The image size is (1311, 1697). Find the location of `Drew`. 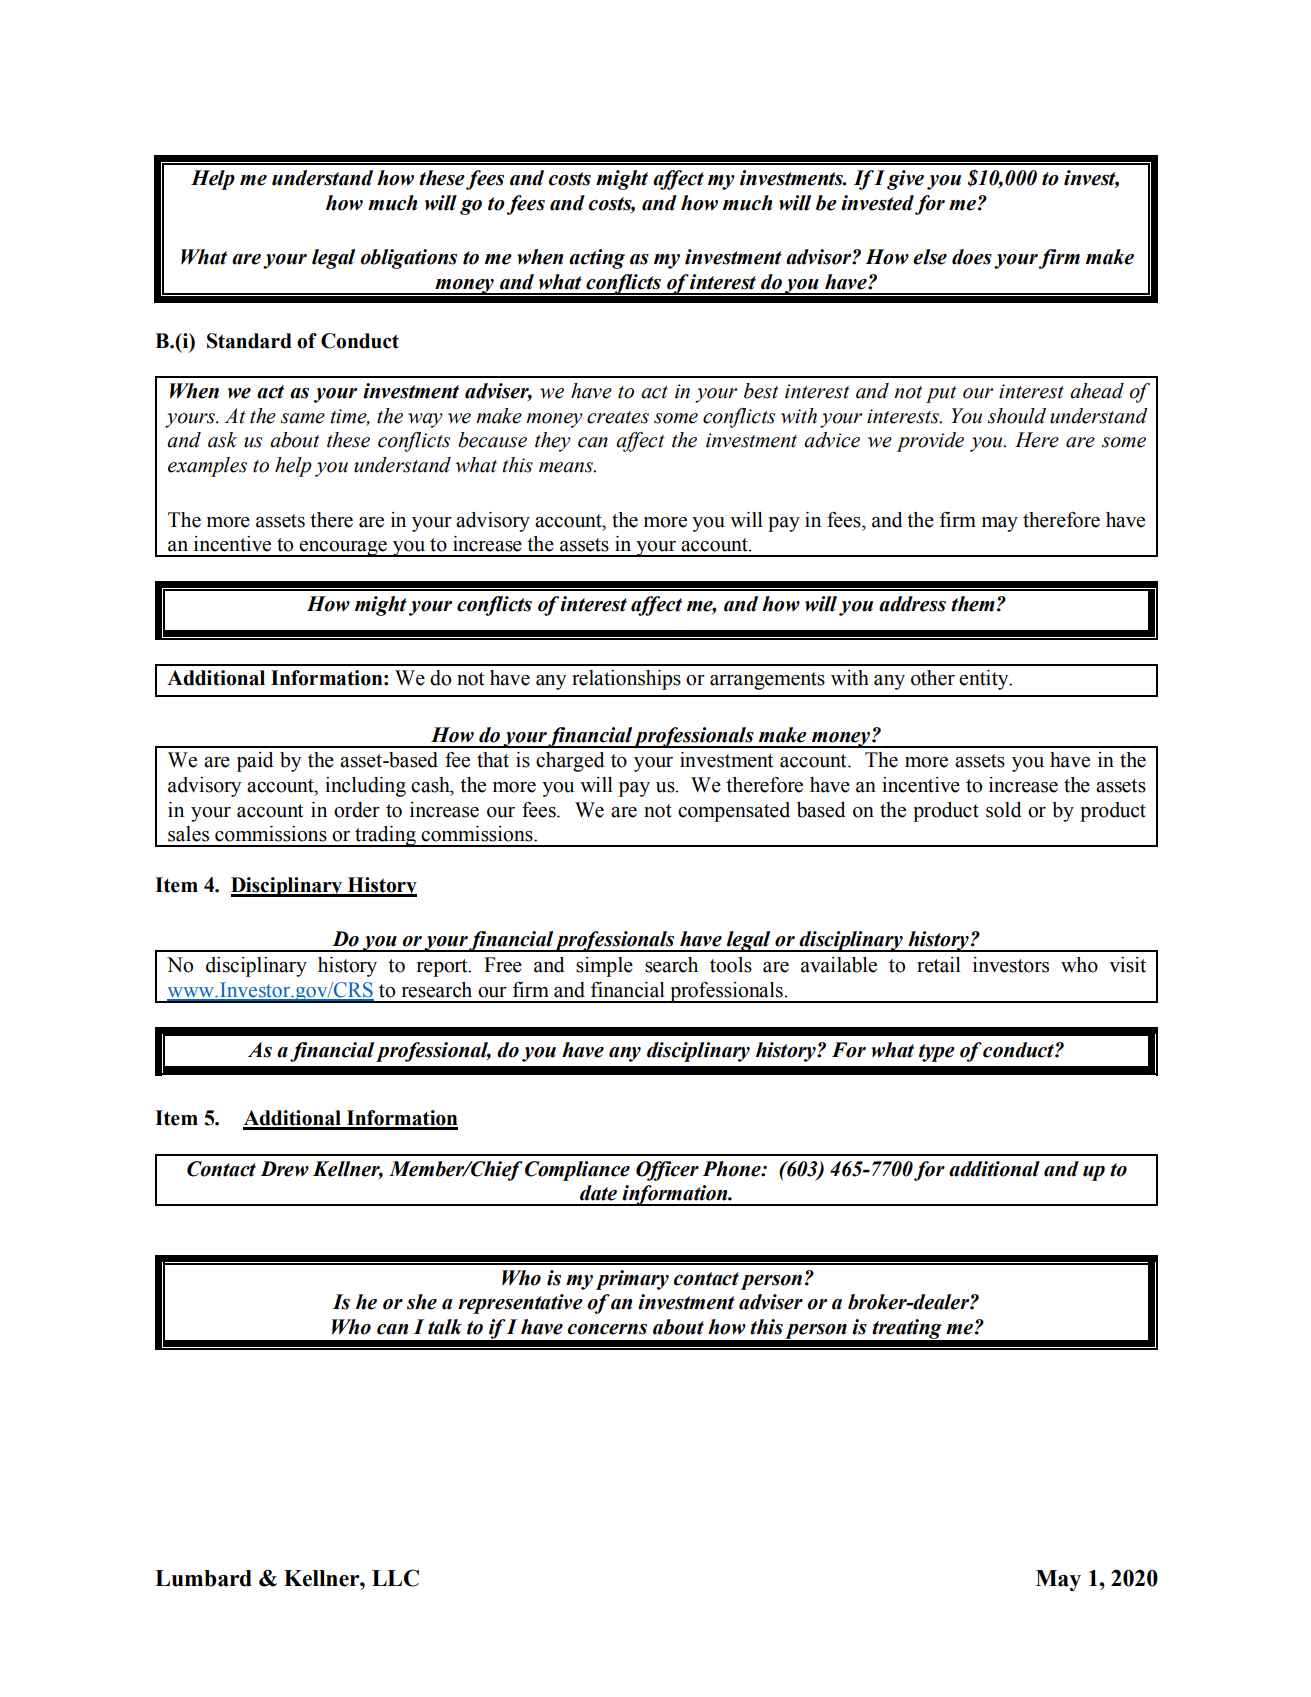

Drew is located at coordinates (284, 1169).
